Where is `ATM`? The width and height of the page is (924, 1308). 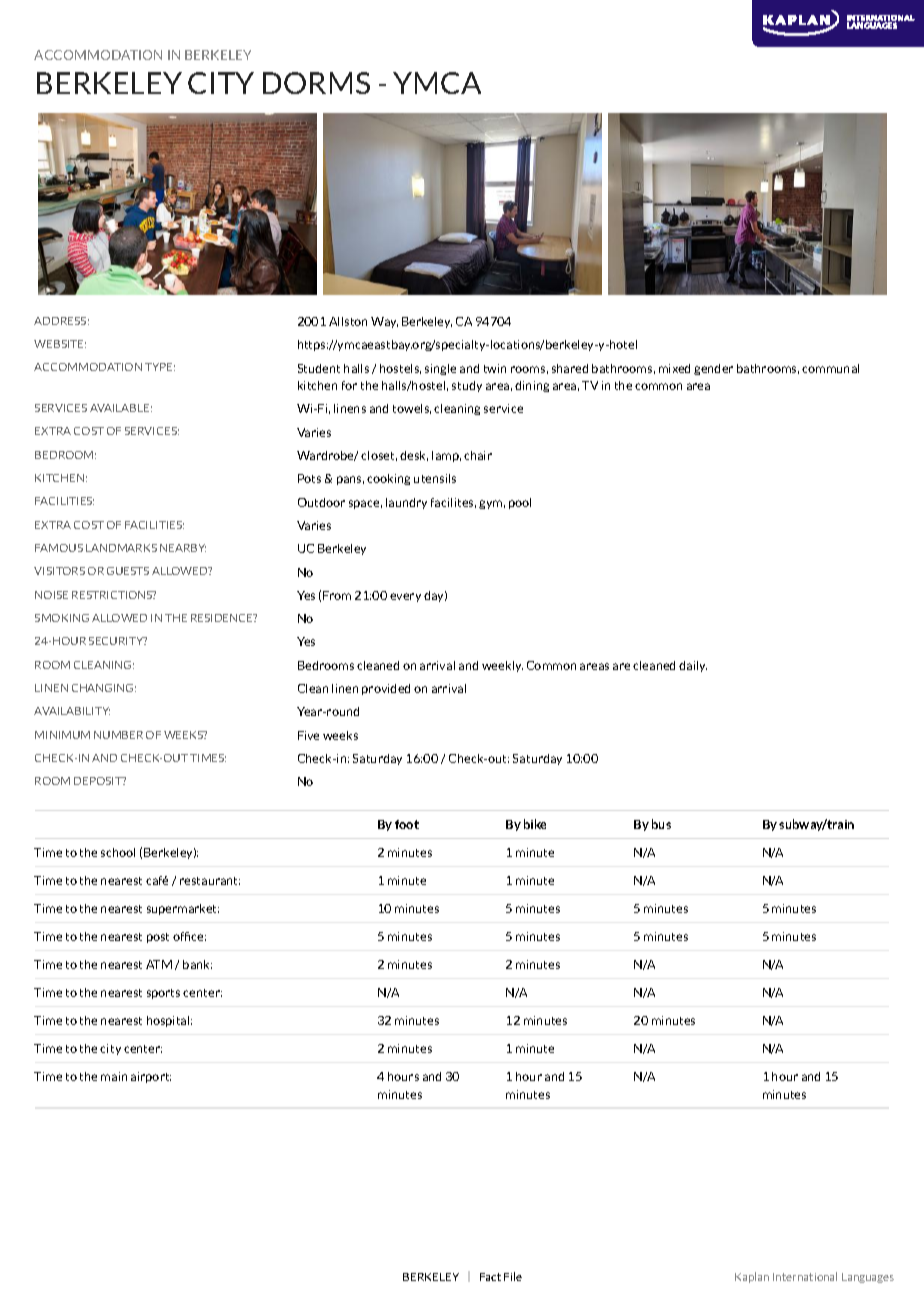 ATM is located at coordinates (159, 964).
